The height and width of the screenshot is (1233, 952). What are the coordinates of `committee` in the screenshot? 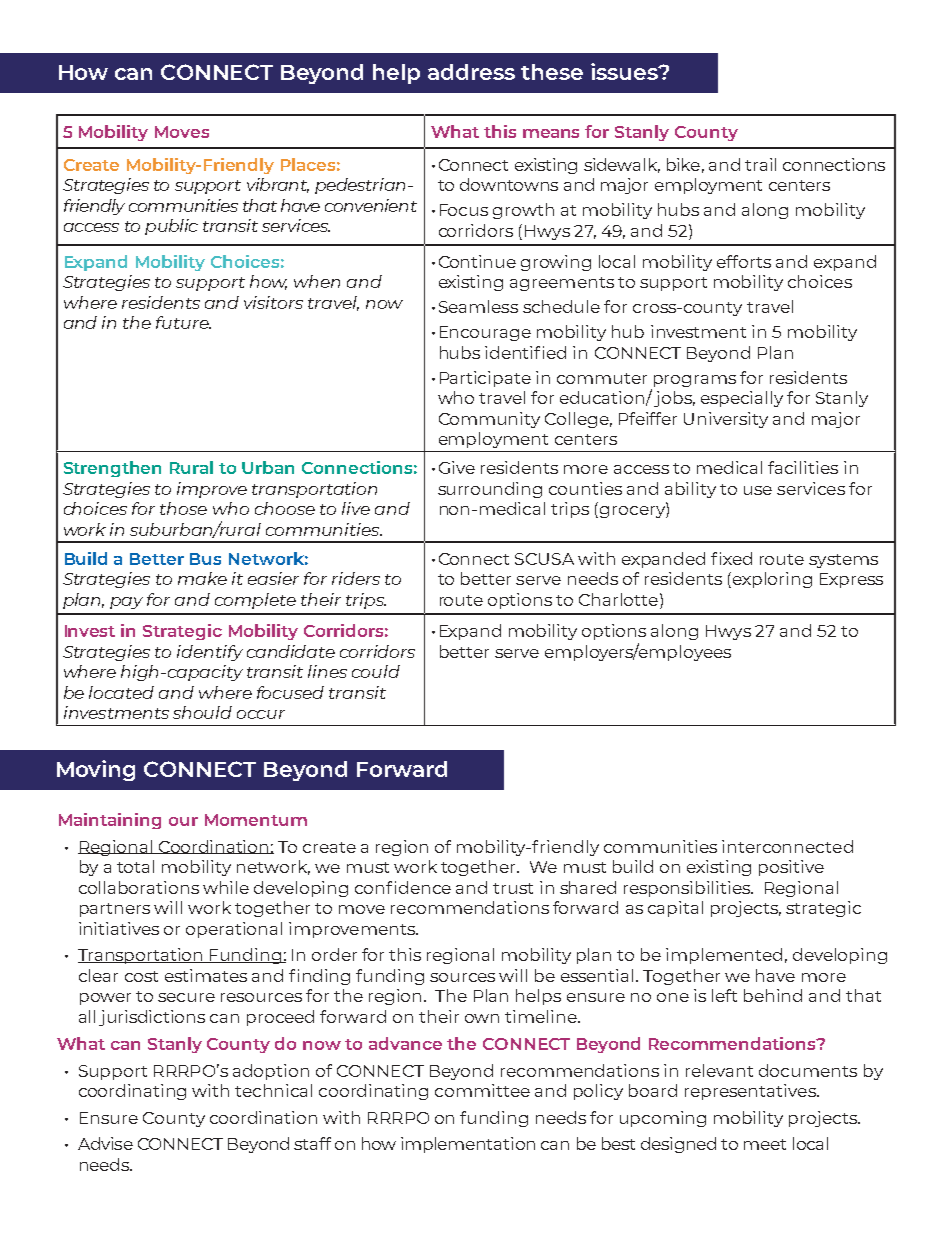 It's located at (482, 1090).
